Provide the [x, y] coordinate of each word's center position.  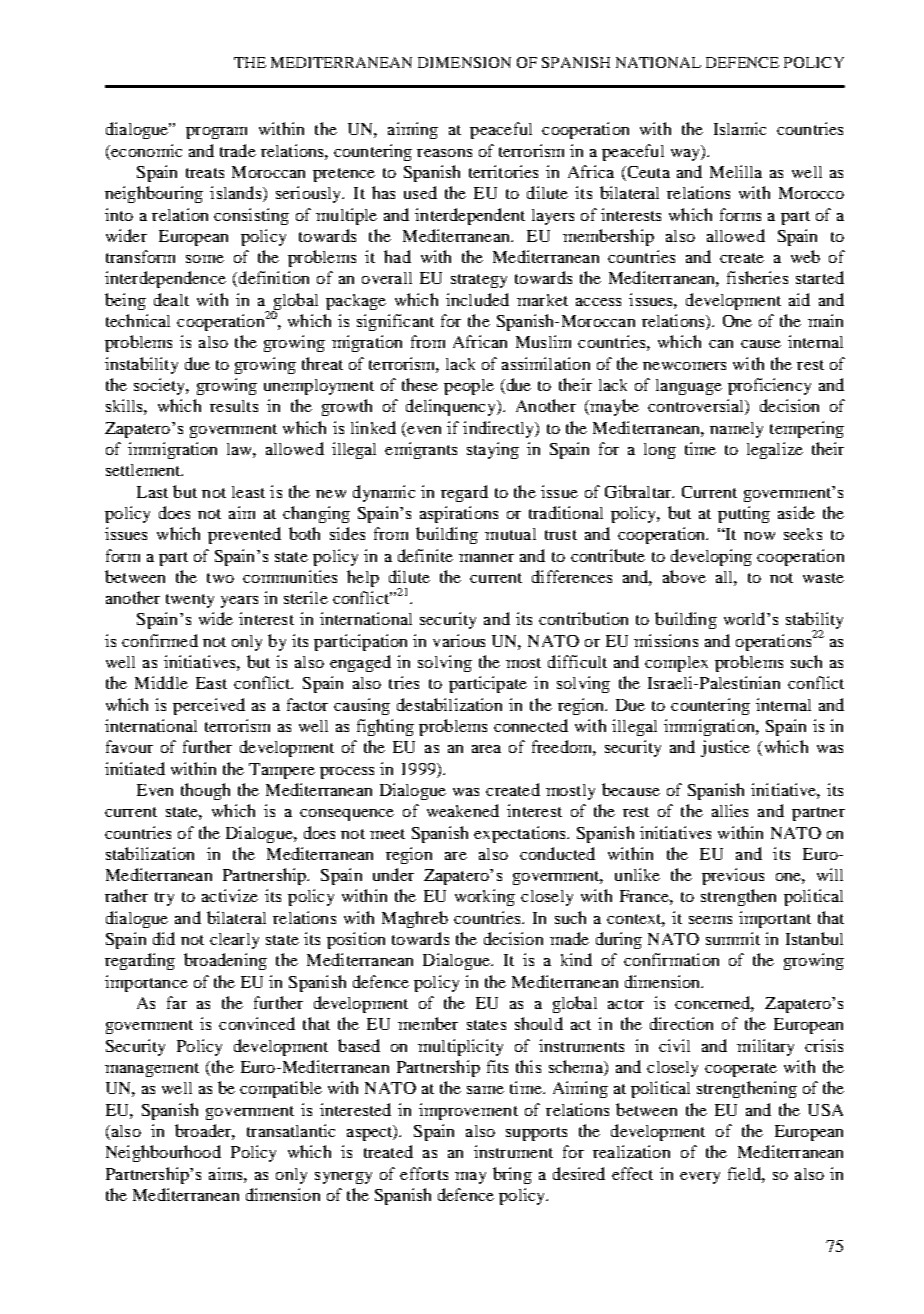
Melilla [736, 171]
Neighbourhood [163, 1153]
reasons [444, 153]
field [745, 1173]
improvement [468, 1111]
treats [205, 173]
